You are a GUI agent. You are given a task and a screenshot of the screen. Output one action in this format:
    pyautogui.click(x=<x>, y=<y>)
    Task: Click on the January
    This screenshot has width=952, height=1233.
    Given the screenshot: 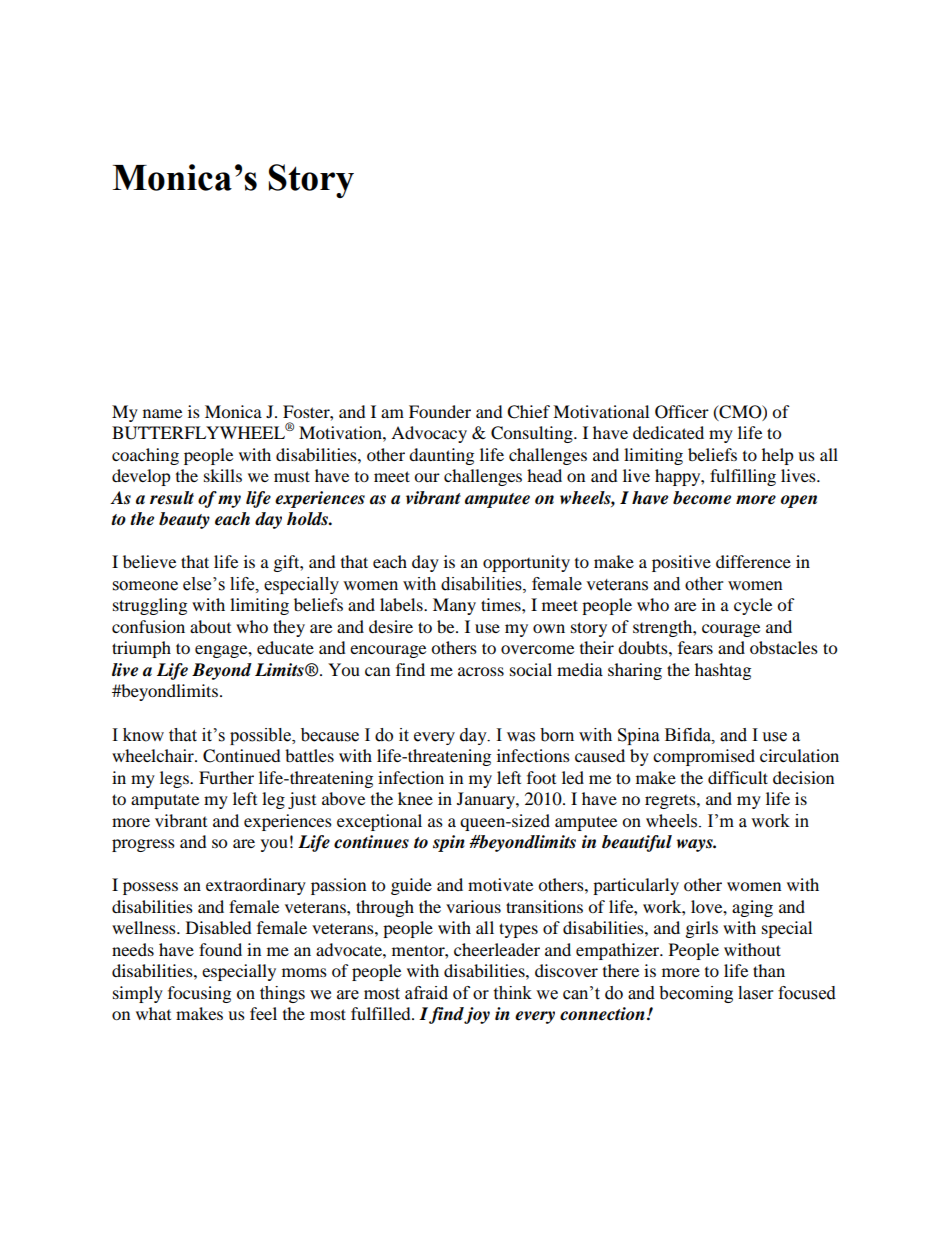 What is the action you would take?
    pyautogui.click(x=487, y=800)
